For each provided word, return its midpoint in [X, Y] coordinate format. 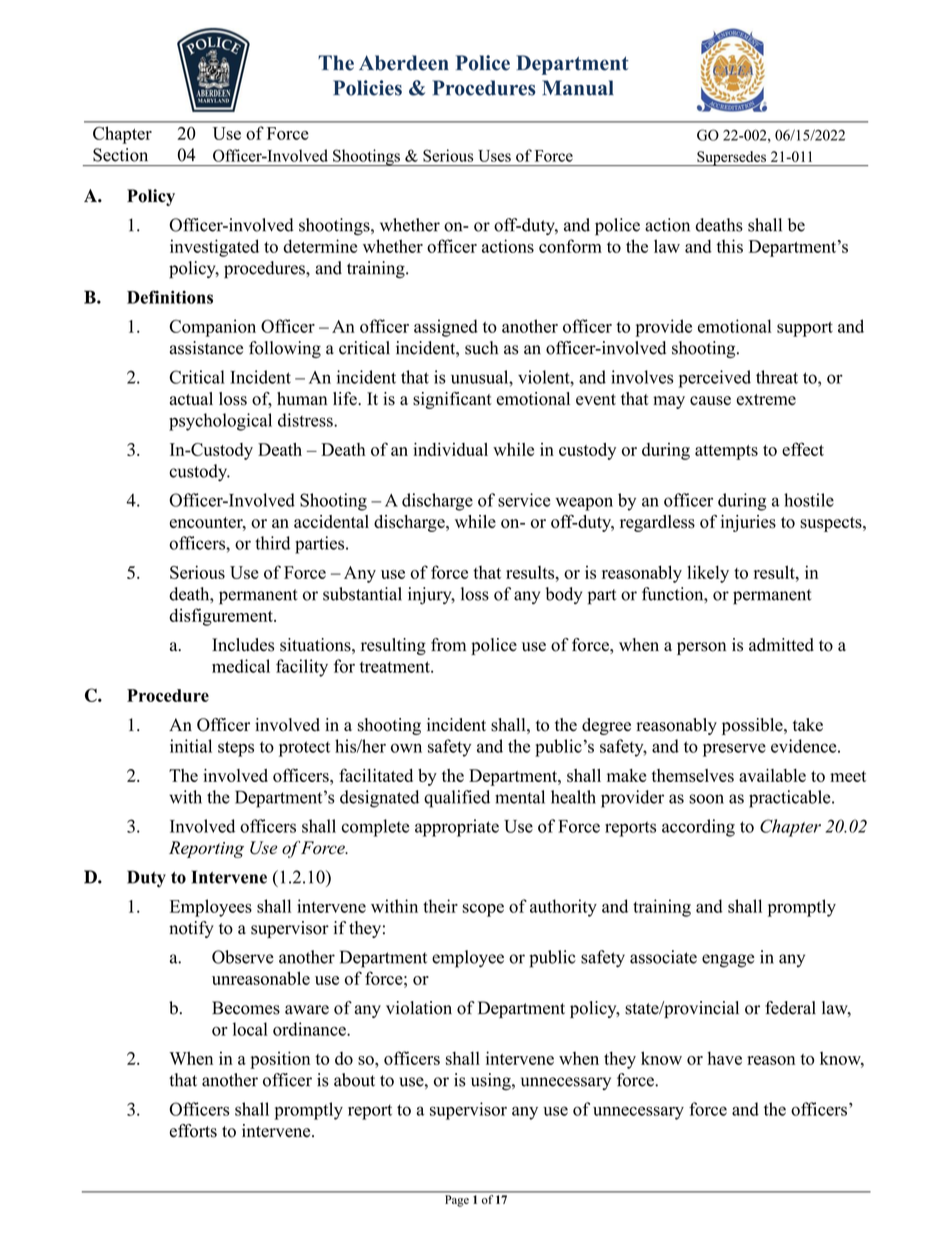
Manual [578, 88]
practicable [791, 799]
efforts [193, 1131]
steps [236, 749]
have [724, 1058]
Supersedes [731, 158]
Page [457, 1201]
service [524, 500]
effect [803, 449]
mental [520, 797]
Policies [367, 88]
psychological [220, 422]
